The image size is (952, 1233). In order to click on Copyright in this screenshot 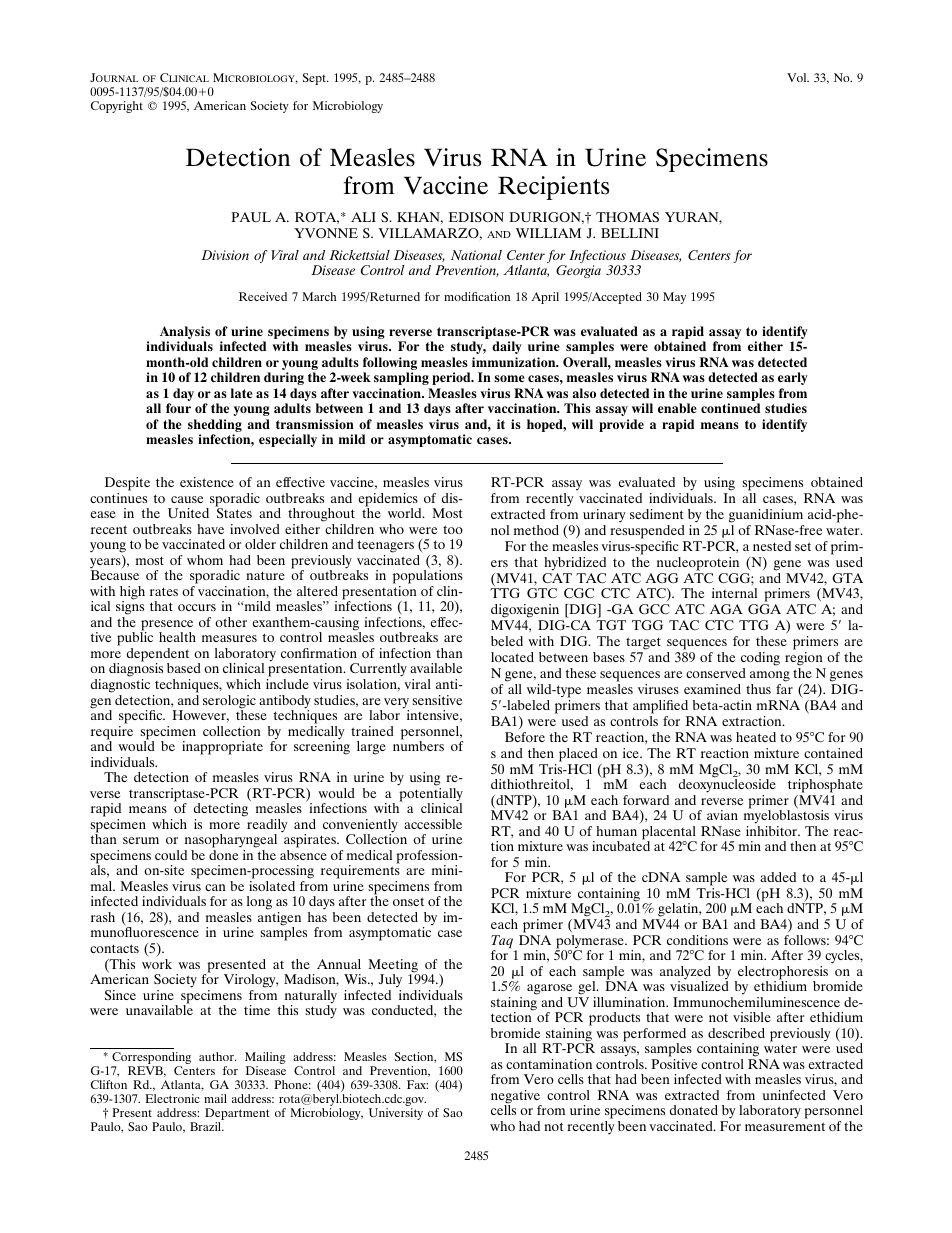, I will do `click(117, 107)`.
